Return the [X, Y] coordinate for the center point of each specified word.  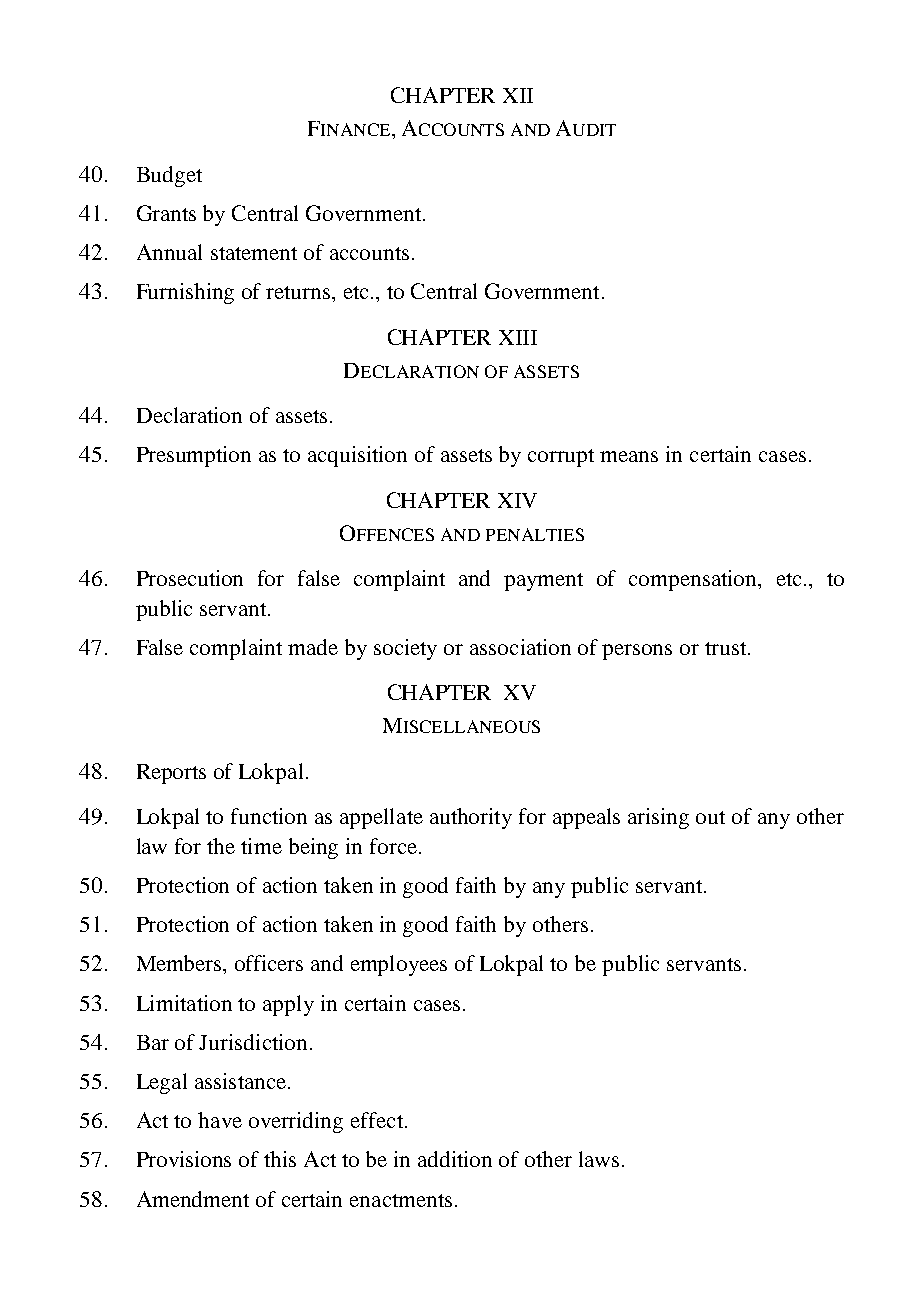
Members [180, 963]
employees [399, 965]
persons [637, 652]
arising [658, 818]
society [405, 649]
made [313, 647]
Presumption [194, 456]
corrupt [561, 458]
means [629, 456]
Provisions [184, 1159]
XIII [518, 337]
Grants [166, 213]
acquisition [357, 456]
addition [455, 1159]
